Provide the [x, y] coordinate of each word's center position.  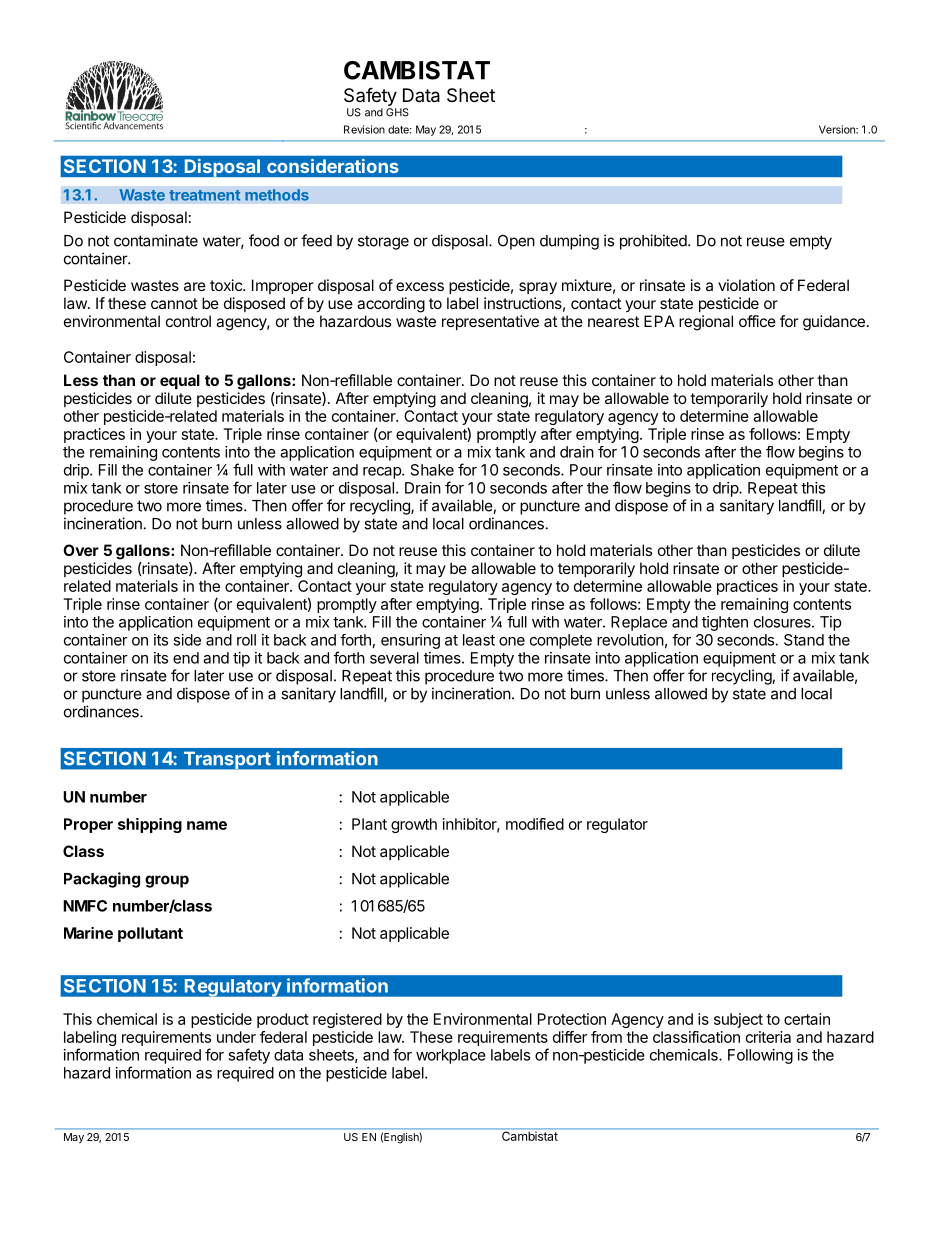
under [236, 1037]
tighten [725, 623]
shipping [150, 825]
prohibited [654, 242]
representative [490, 322]
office [757, 321]
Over [81, 550]
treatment [204, 195]
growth [414, 825]
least [479, 640]
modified [535, 824]
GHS [397, 112]
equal [180, 381]
